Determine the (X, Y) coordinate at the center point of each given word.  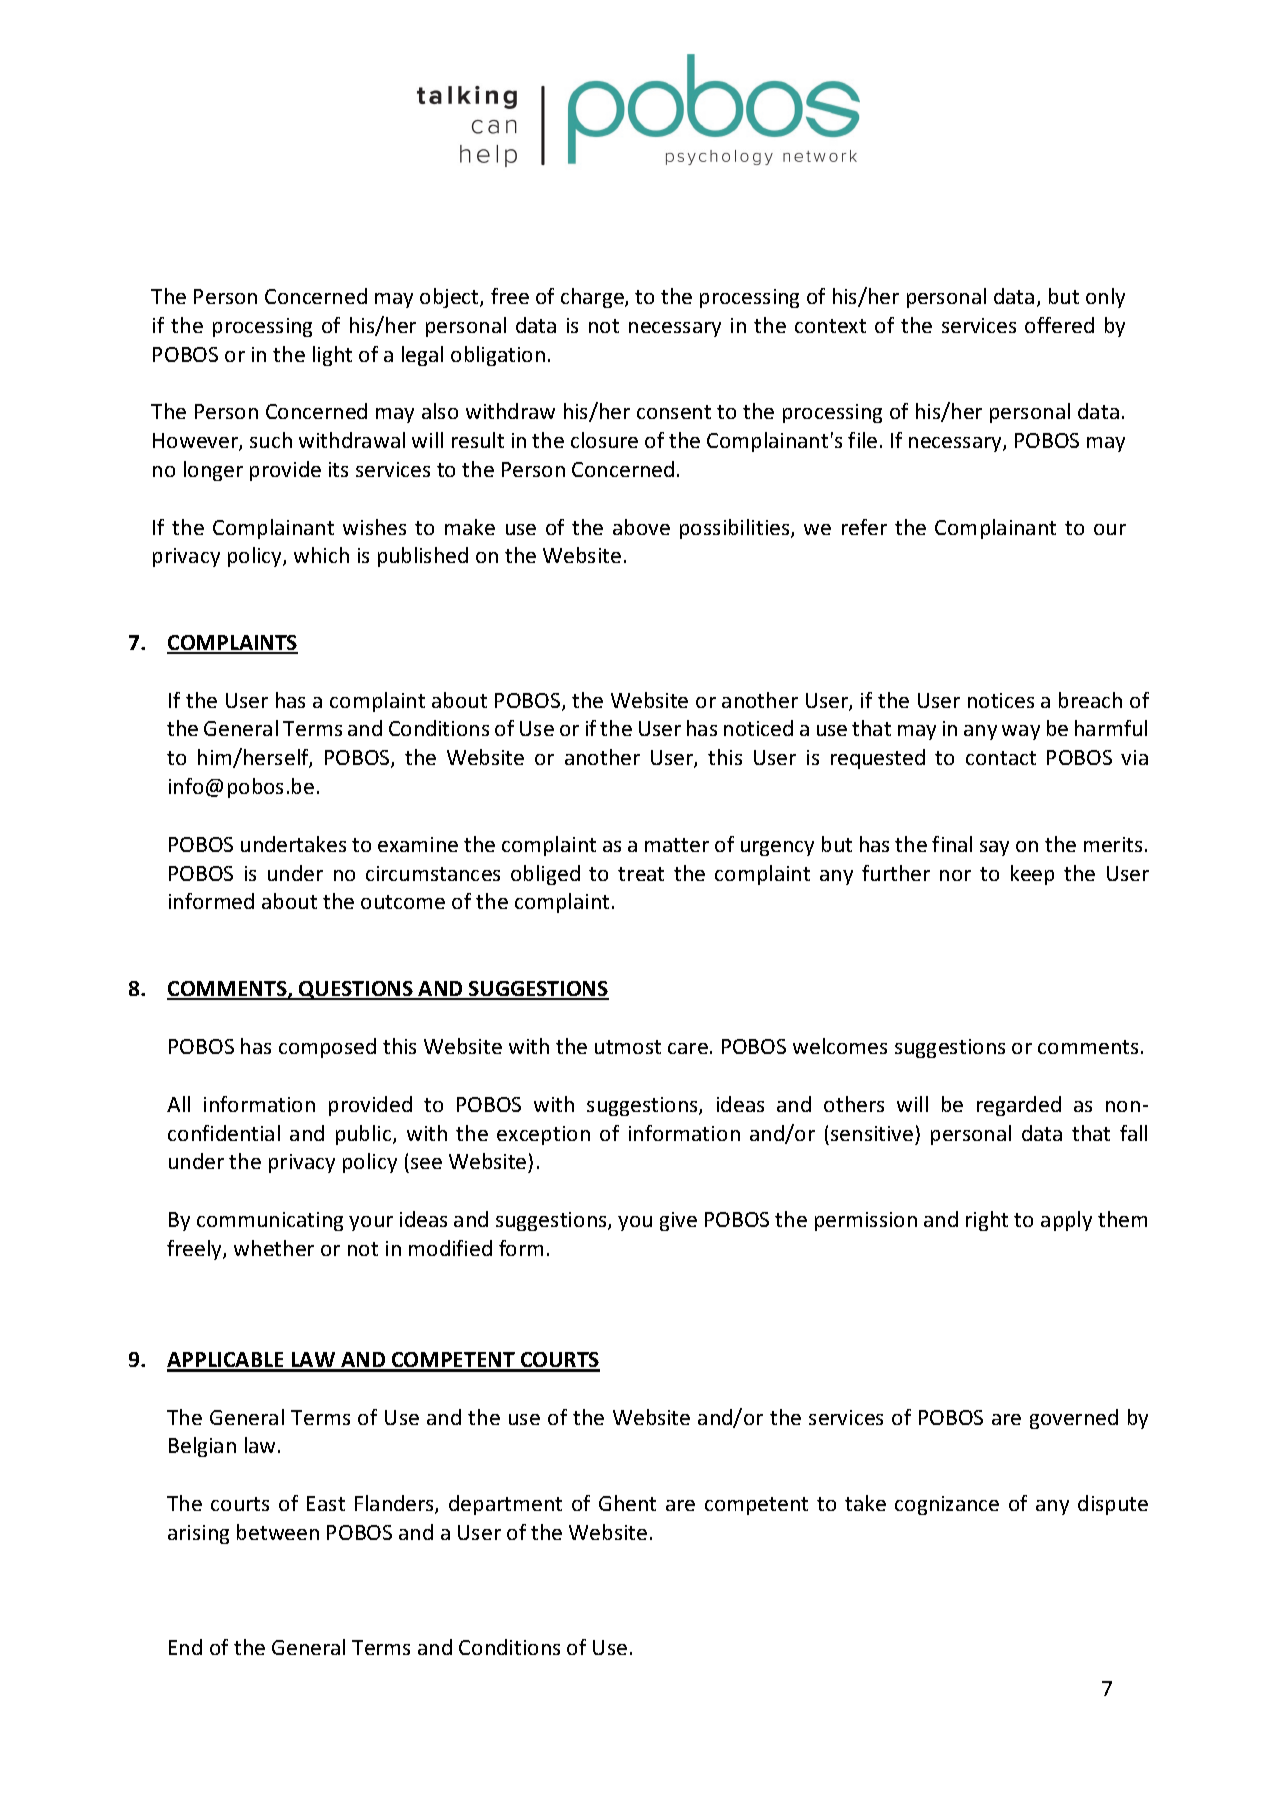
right (987, 1221)
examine (418, 844)
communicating (270, 1221)
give (678, 1221)
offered (1059, 325)
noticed (758, 728)
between (278, 1532)
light (332, 356)
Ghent (627, 1503)
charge (593, 298)
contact (1001, 758)
